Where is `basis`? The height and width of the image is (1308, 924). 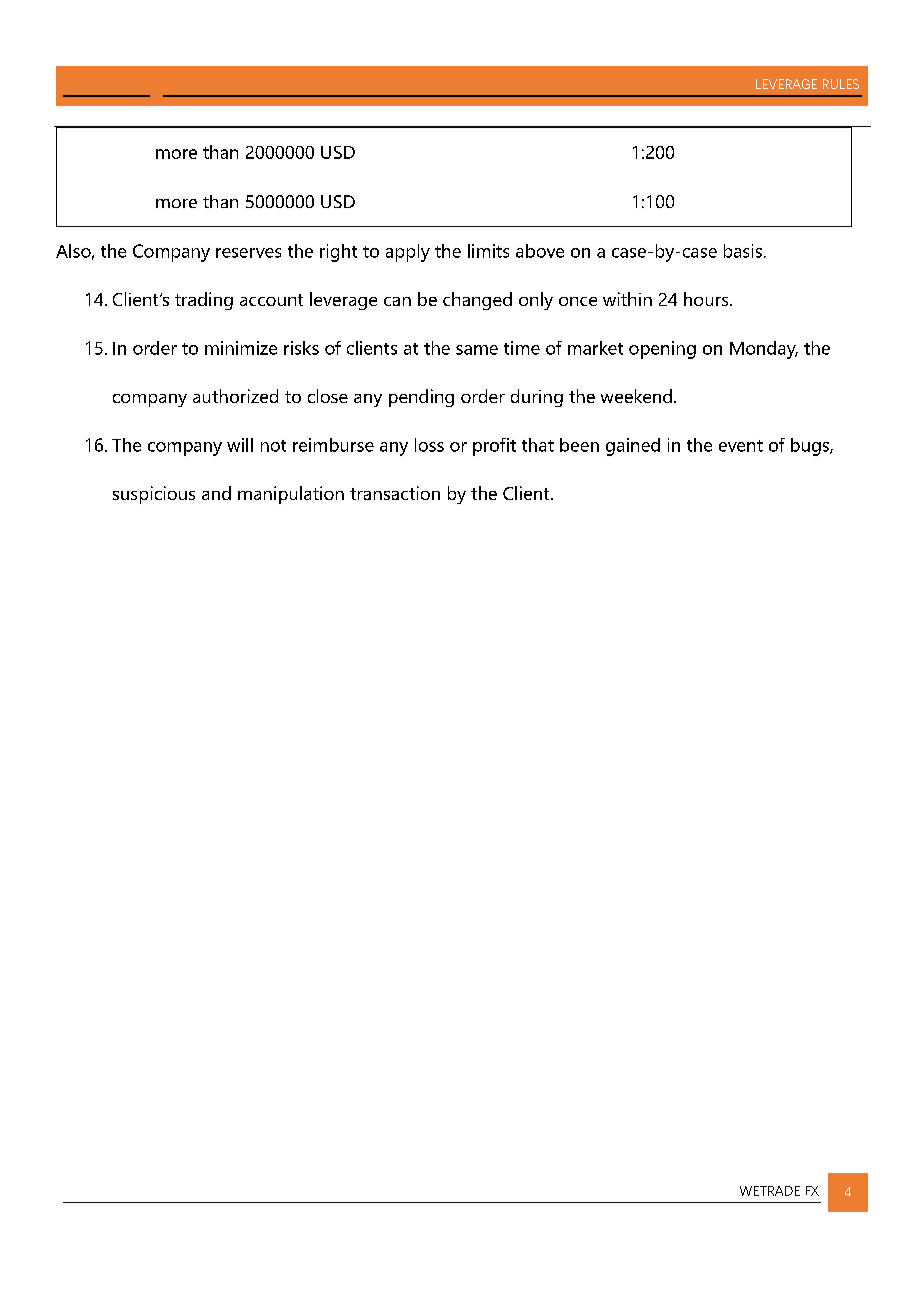 basis is located at coordinates (743, 251).
